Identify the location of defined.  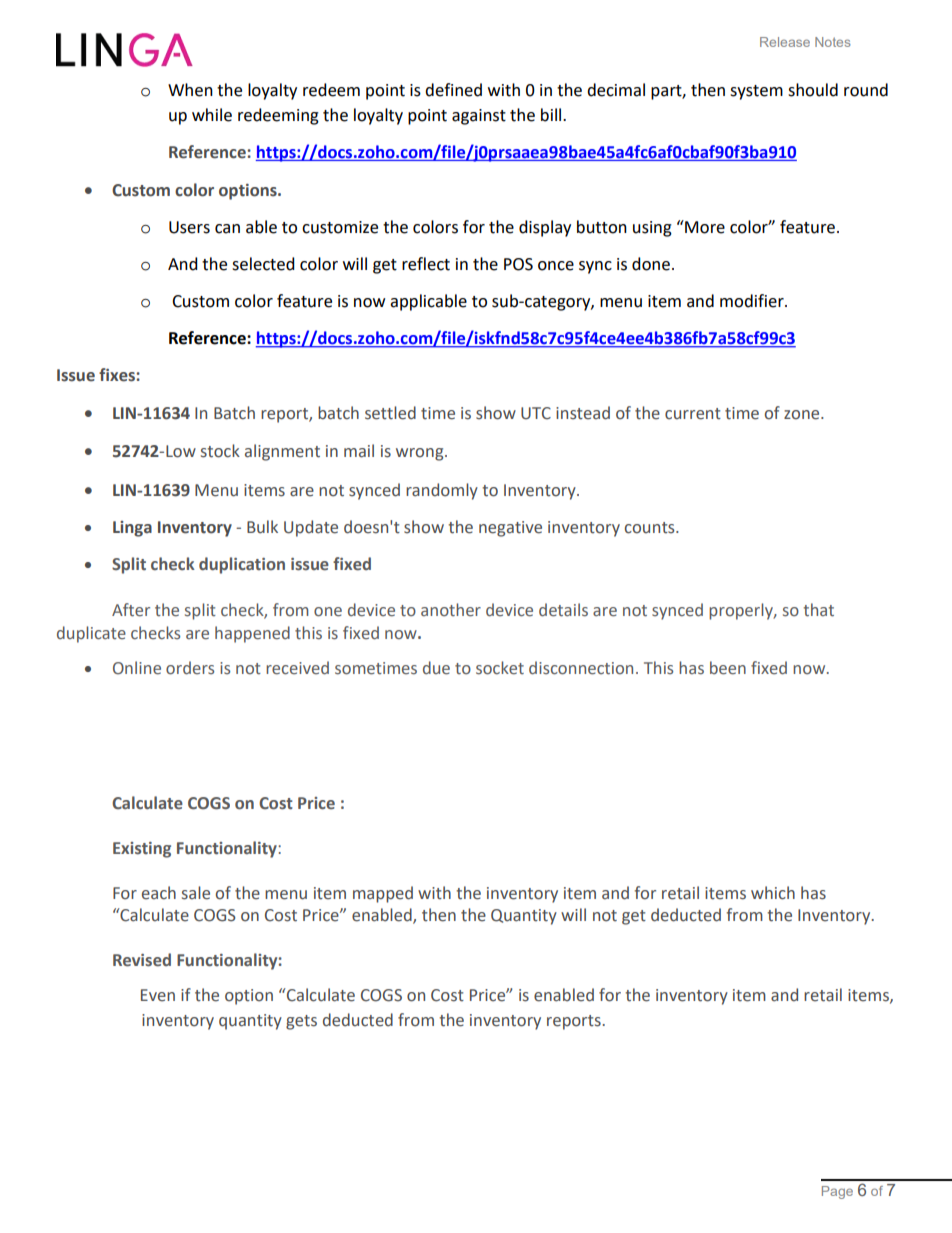
(453, 90).
